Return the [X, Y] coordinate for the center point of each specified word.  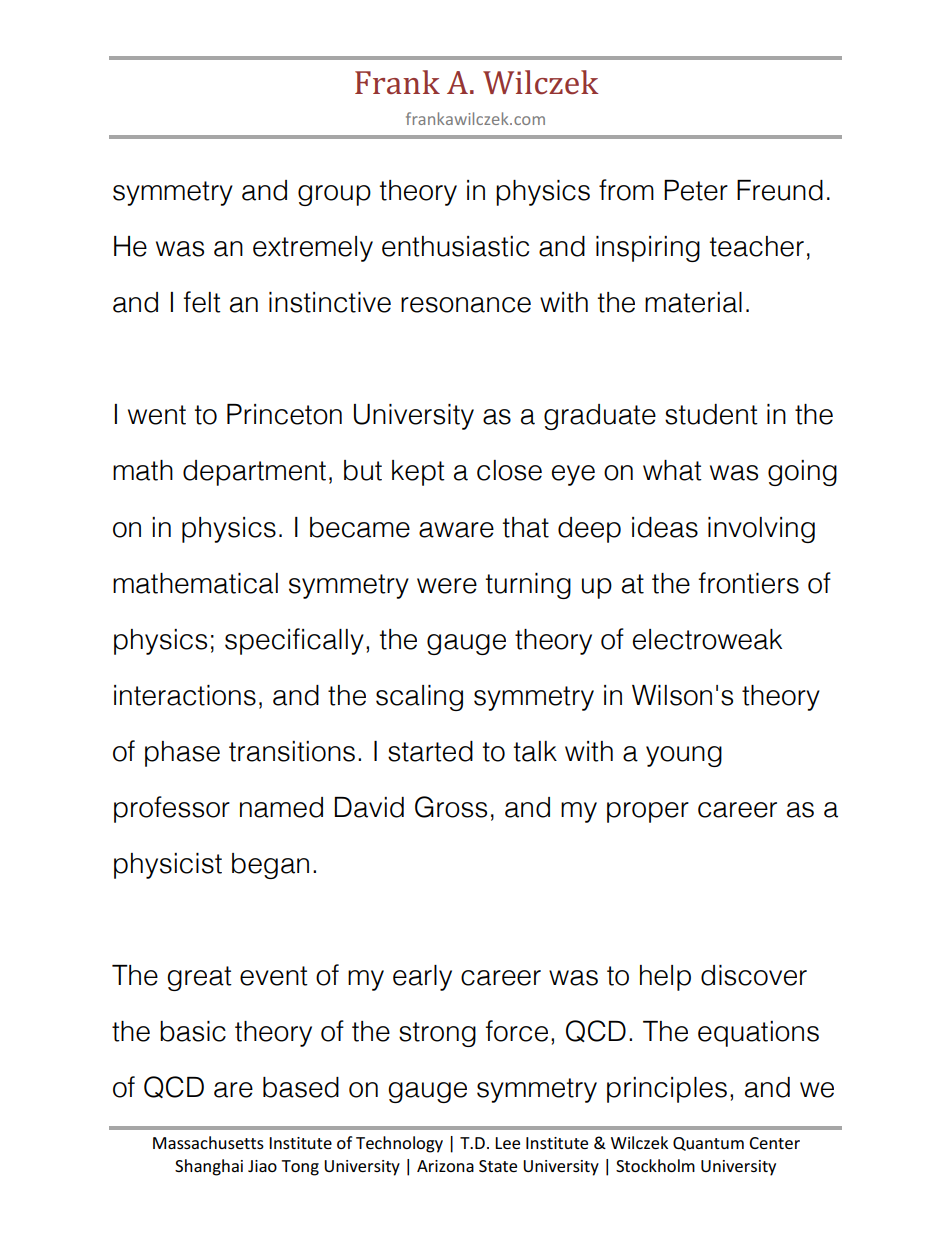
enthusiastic [455, 246]
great [199, 978]
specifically [294, 641]
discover [754, 975]
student [711, 414]
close [509, 470]
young [684, 756]
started [430, 751]
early [422, 978]
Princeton [284, 414]
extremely [313, 249]
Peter [696, 190]
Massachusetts [208, 1142]
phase [182, 754]
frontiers [749, 583]
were [447, 586]
